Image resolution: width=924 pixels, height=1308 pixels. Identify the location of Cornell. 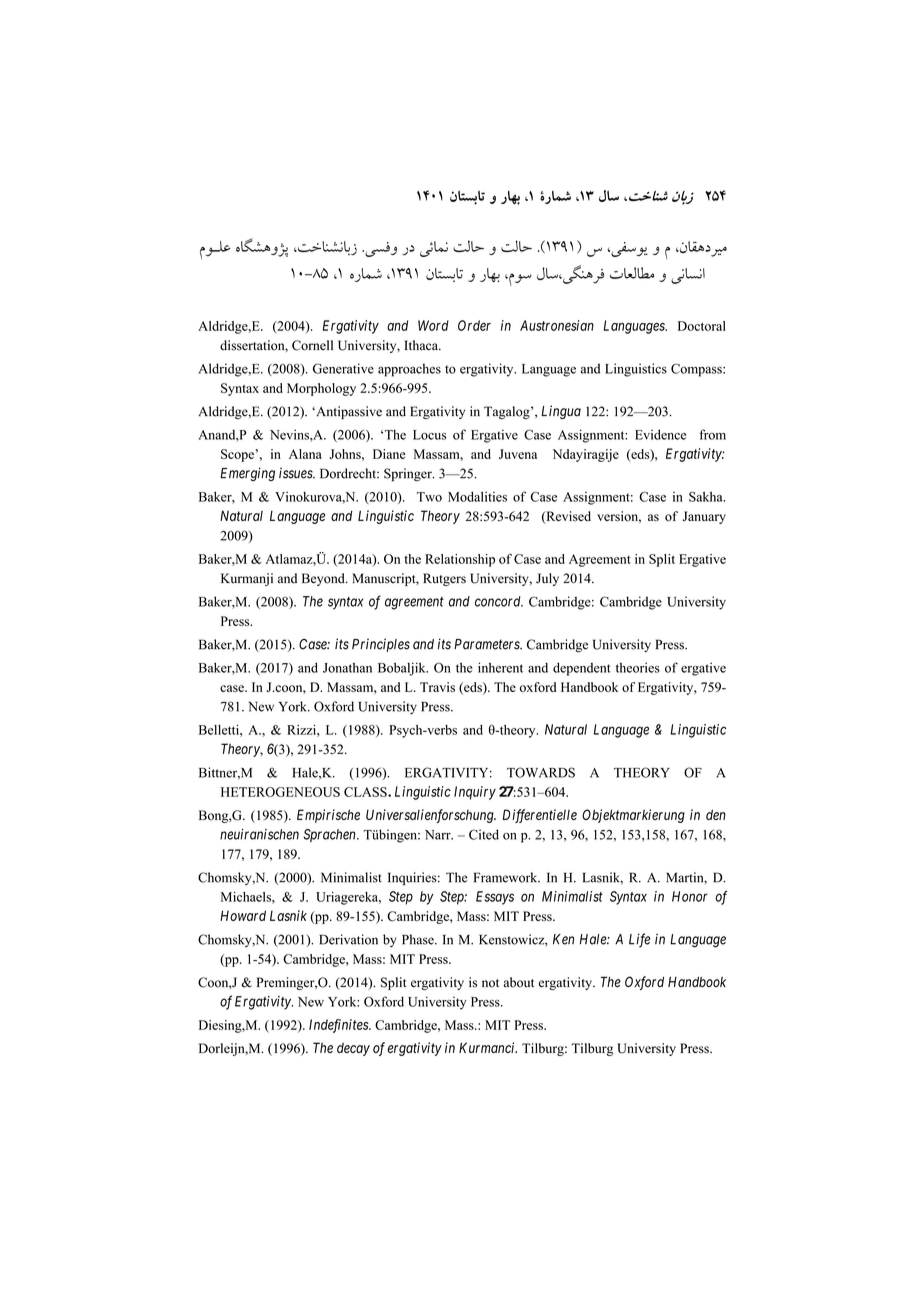
(312, 345).
